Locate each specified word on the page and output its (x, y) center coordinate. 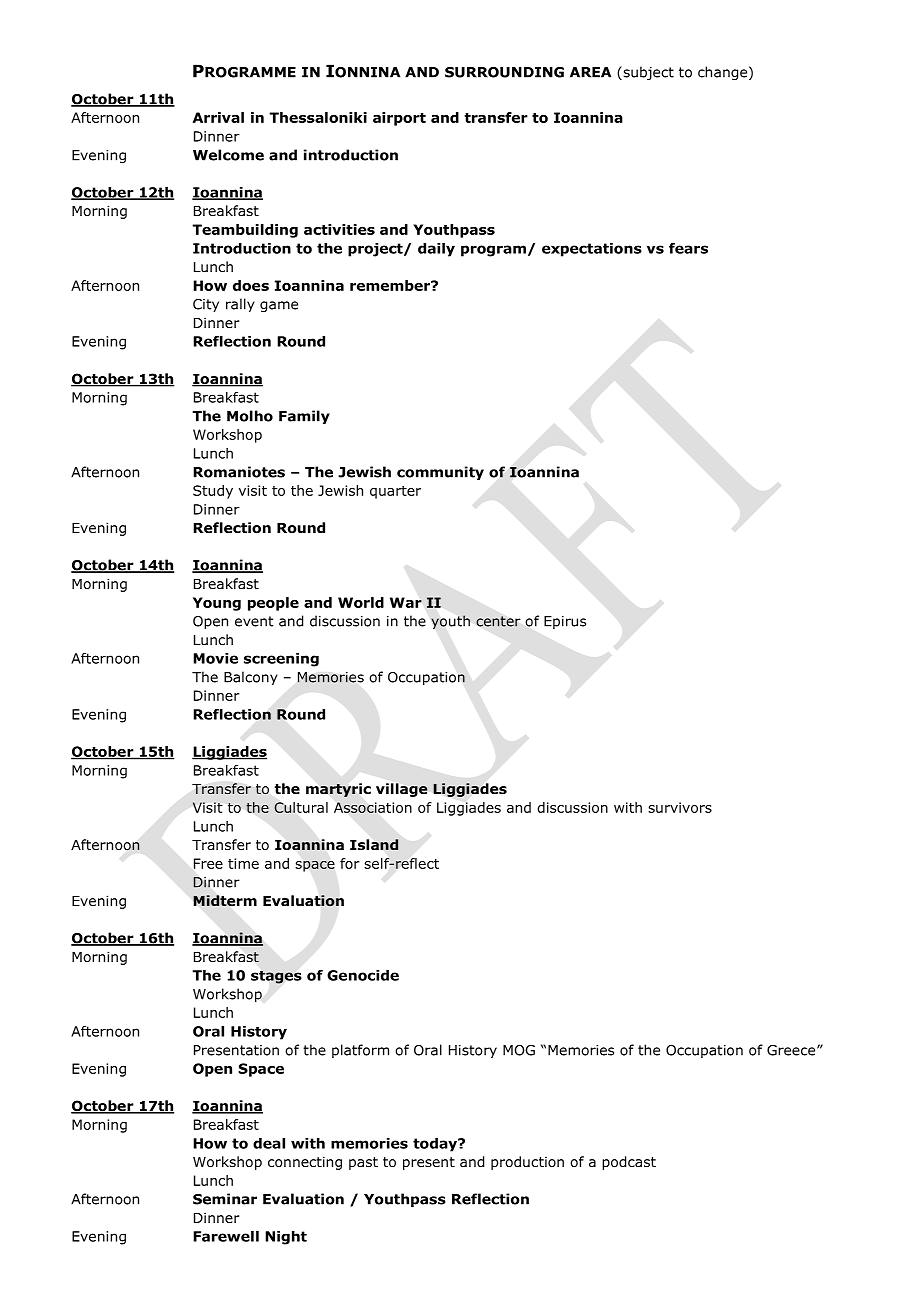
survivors (680, 807)
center (498, 621)
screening (281, 660)
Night (286, 1238)
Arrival (218, 117)
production (527, 1163)
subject (647, 73)
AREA (590, 72)
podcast (629, 1163)
